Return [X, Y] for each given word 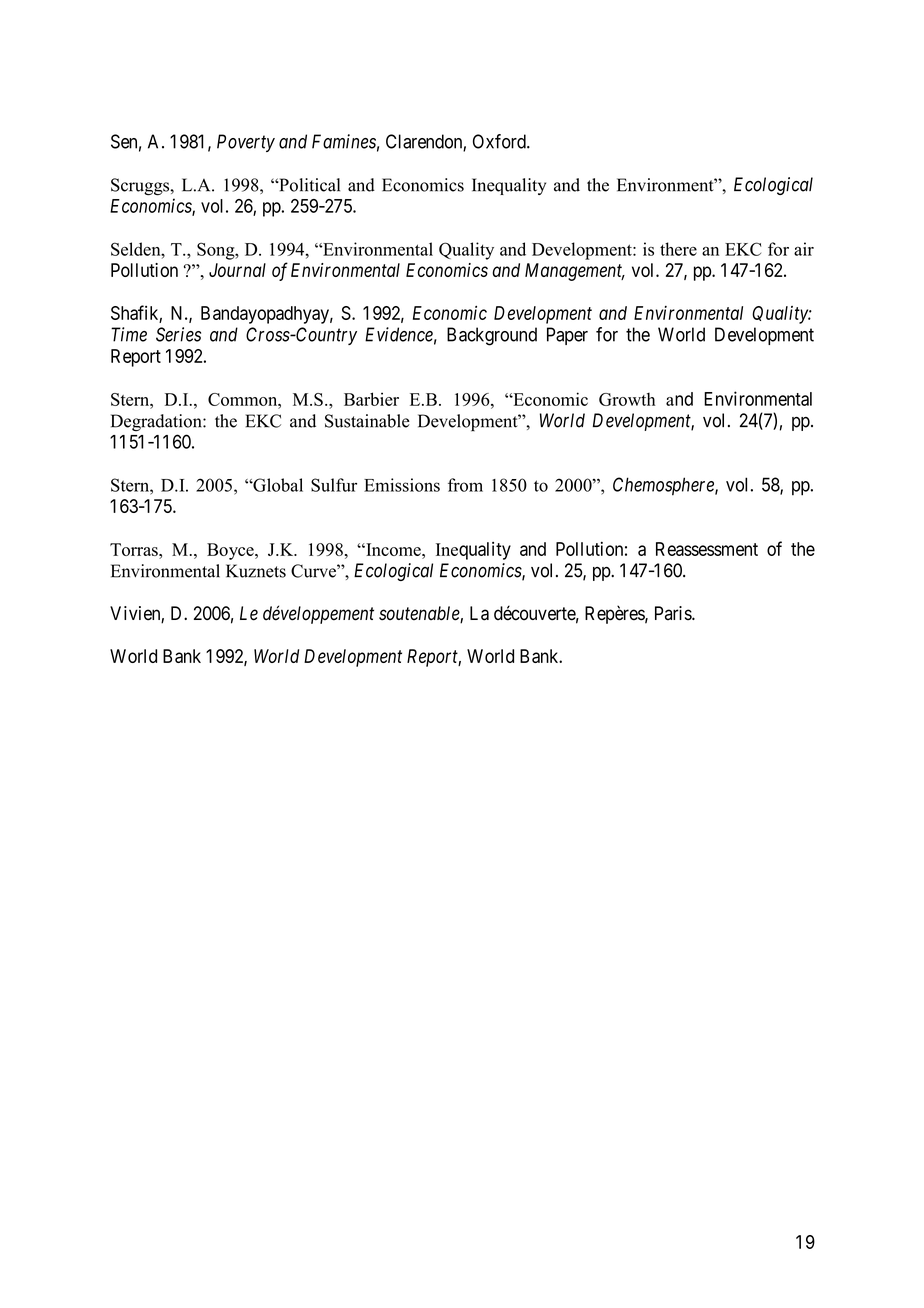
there [678, 249]
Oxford [500, 141]
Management [575, 272]
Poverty [246, 143]
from [465, 485]
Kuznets [256, 571]
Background [492, 336]
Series [178, 334]
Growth [627, 399]
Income [393, 549]
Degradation [157, 422]
